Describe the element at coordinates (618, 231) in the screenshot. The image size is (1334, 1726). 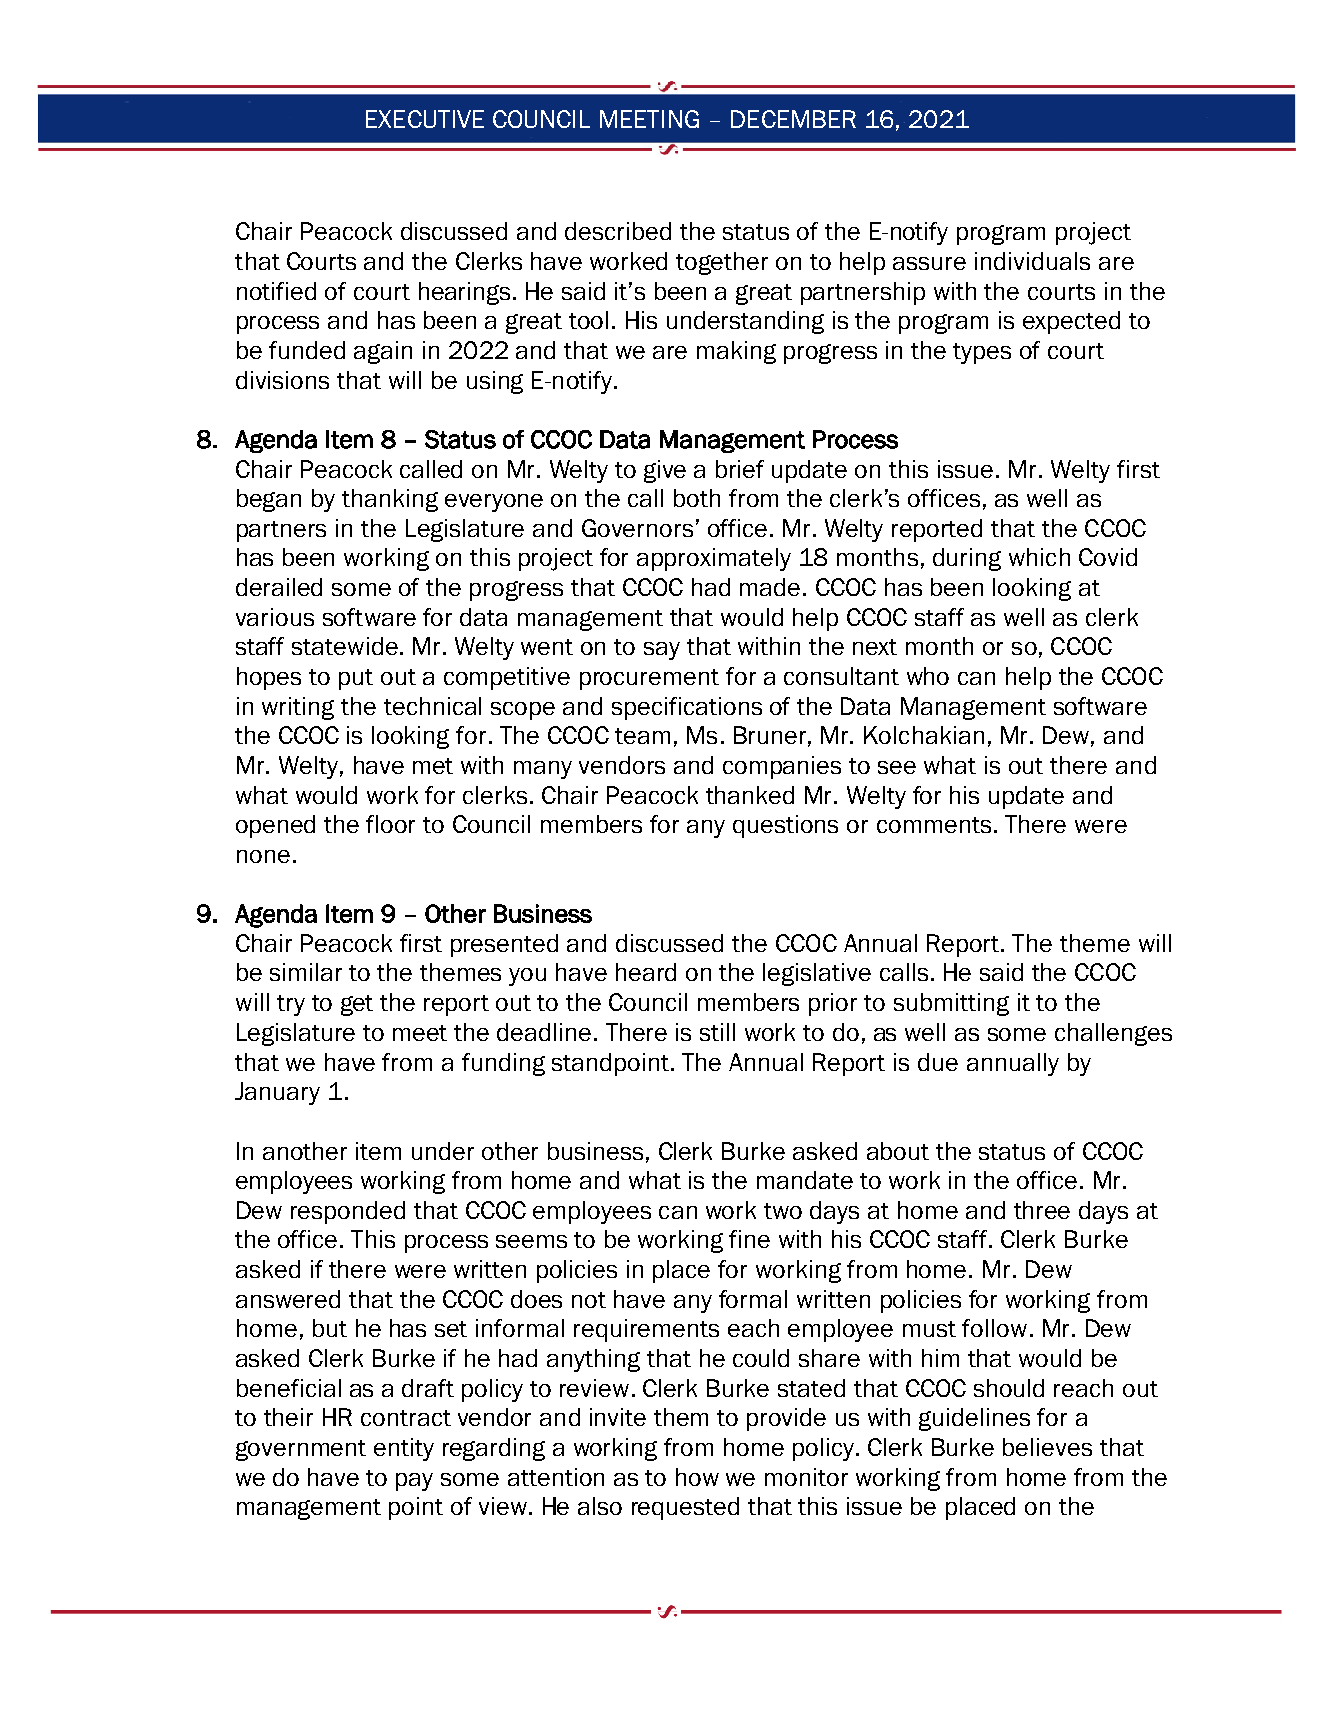
I see `described` at that location.
